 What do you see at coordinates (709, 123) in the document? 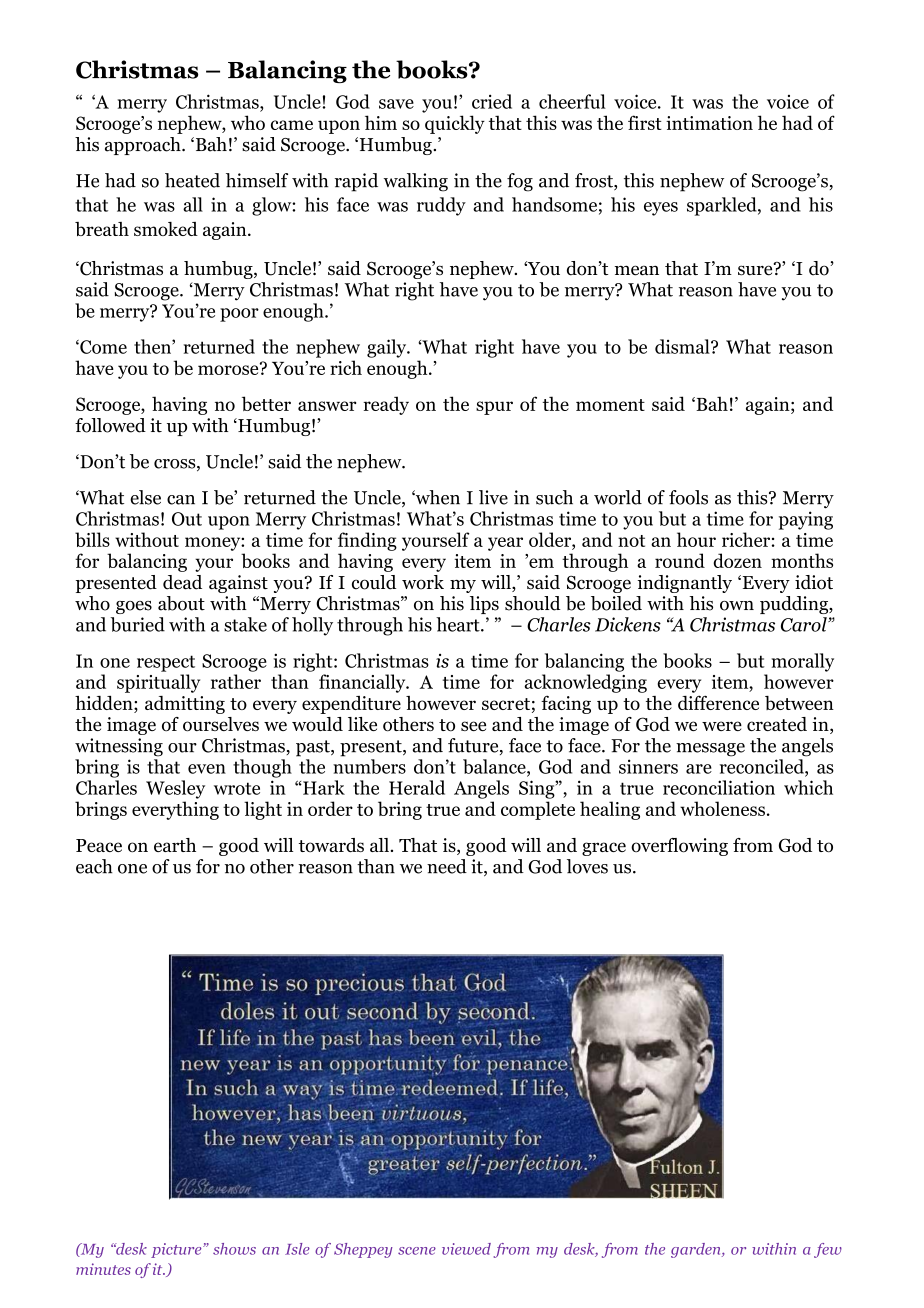
I see `intimation` at bounding box center [709, 123].
